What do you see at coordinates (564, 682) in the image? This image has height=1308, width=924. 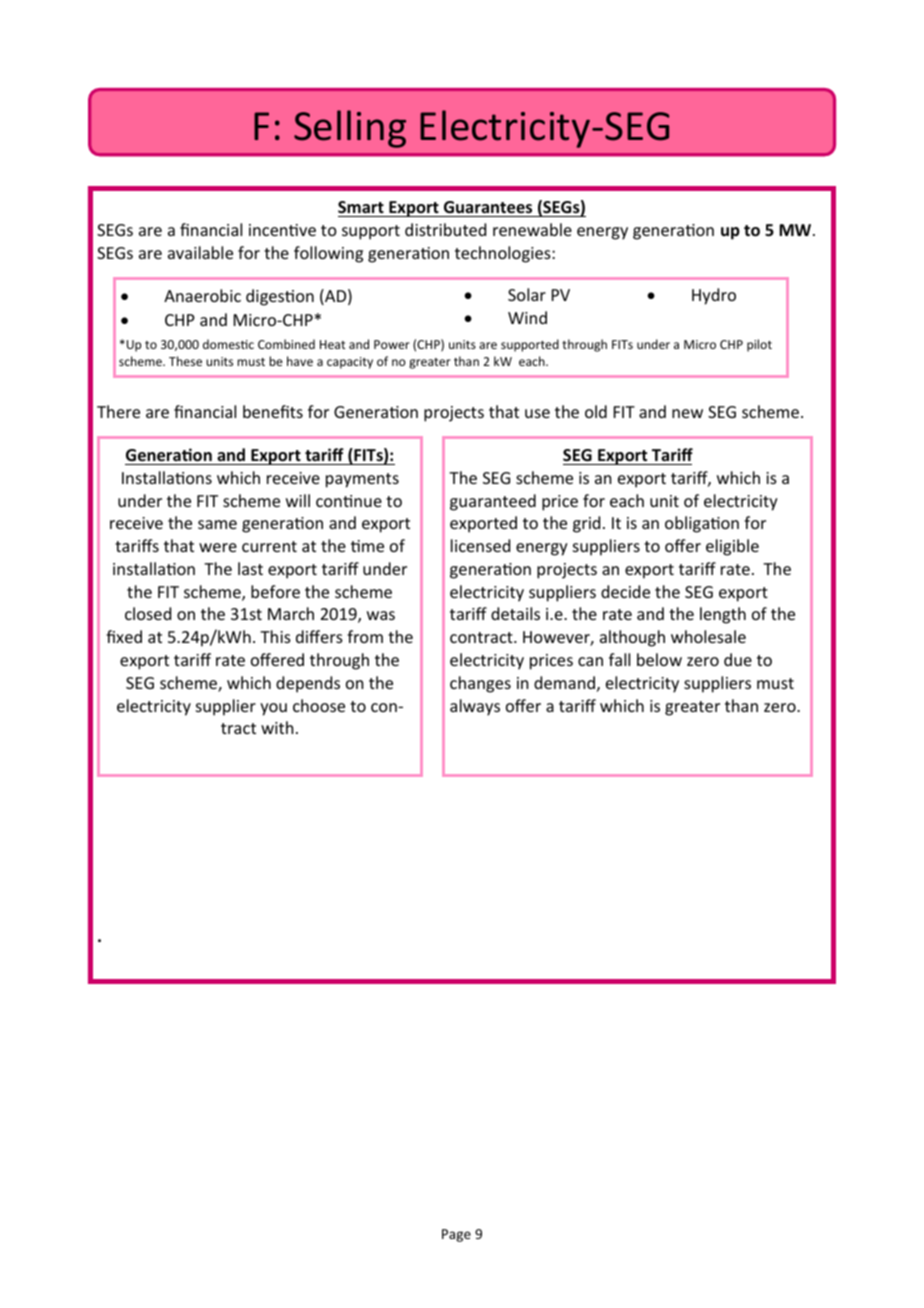 I see `demand` at bounding box center [564, 682].
